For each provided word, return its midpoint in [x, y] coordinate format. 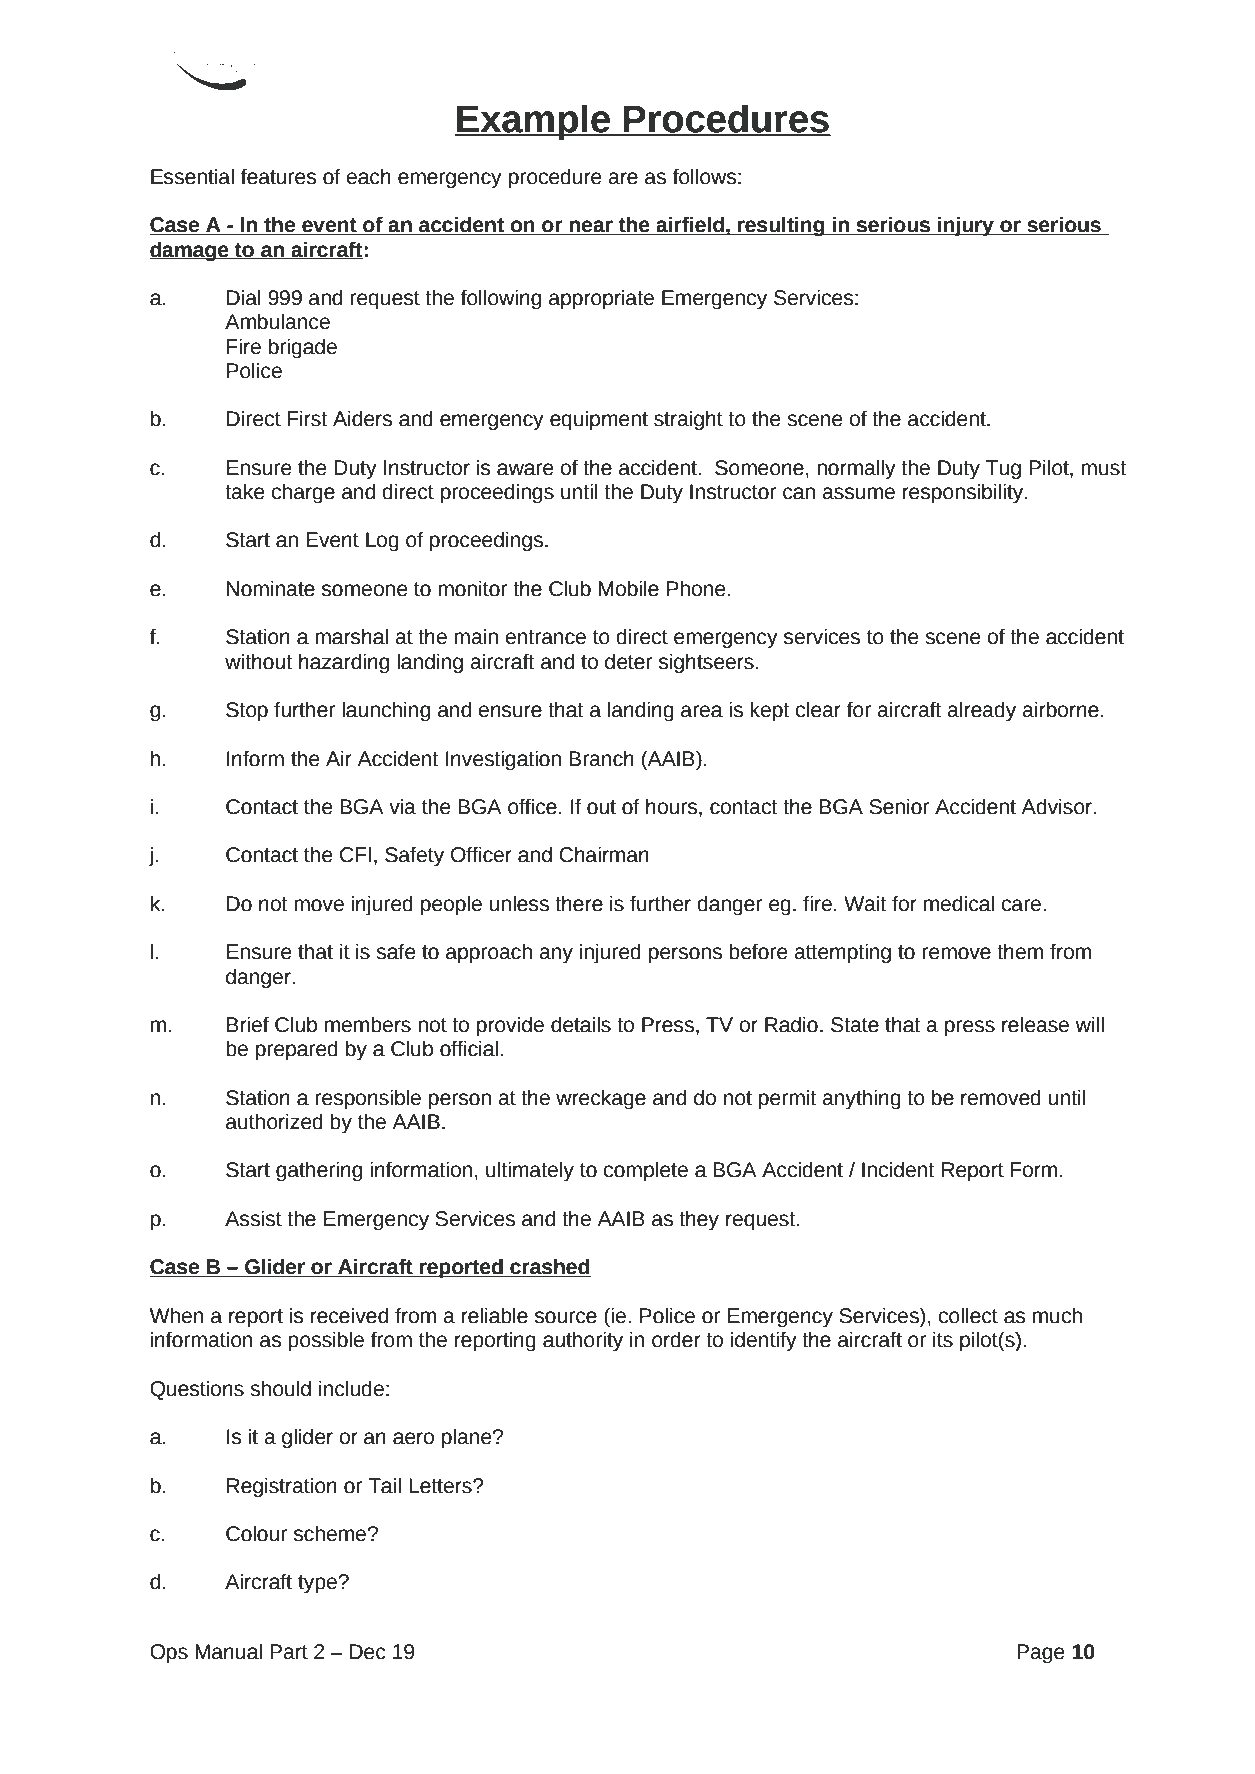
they [699, 1221]
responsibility [964, 494]
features [278, 177]
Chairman [604, 855]
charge [303, 494]
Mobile [629, 589]
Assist [253, 1219]
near [591, 227]
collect [968, 1316]
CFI [355, 855]
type [318, 1584]
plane [468, 1439]
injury [966, 227]
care [1022, 905]
